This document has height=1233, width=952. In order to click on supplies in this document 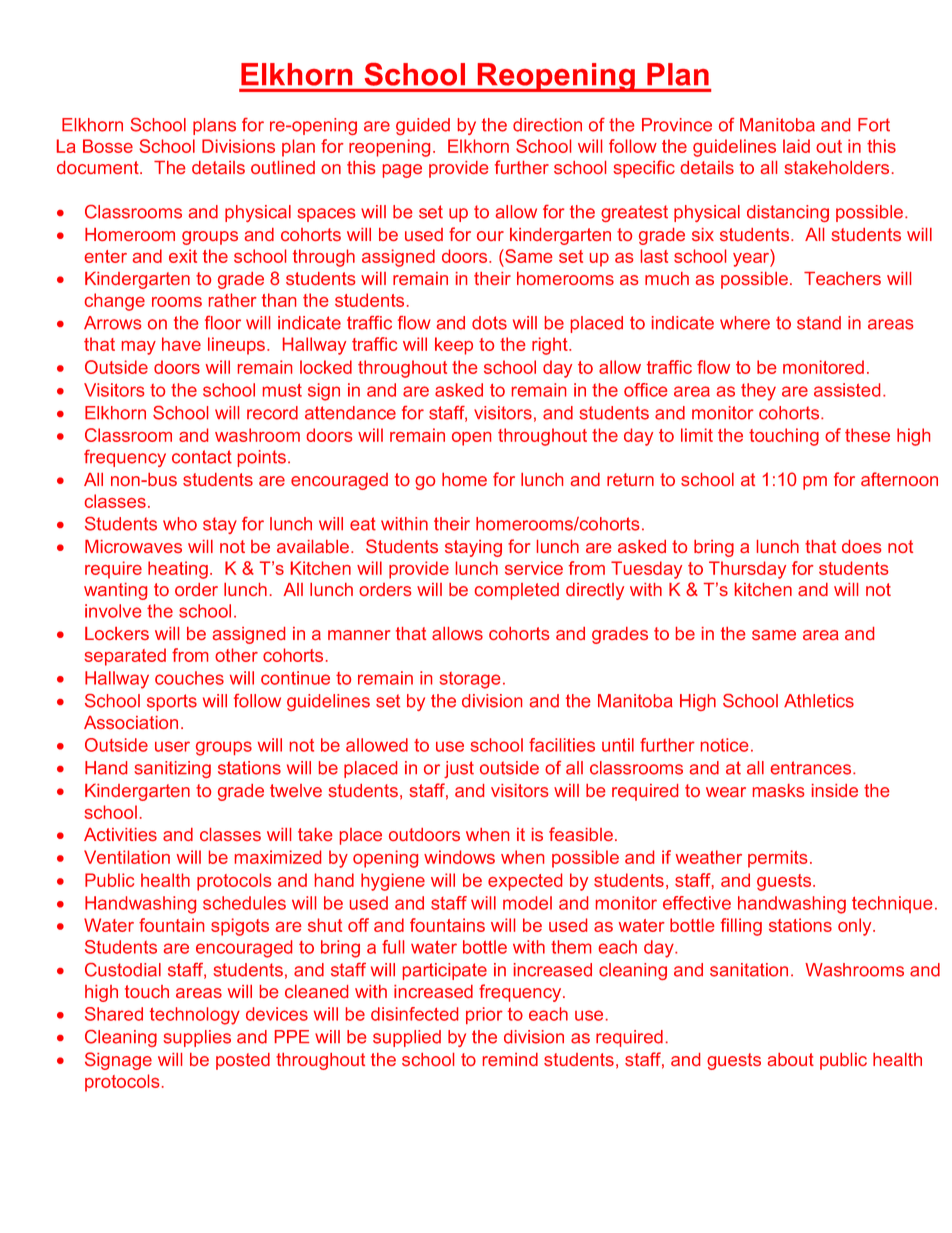, I will do `click(197, 1038)`.
